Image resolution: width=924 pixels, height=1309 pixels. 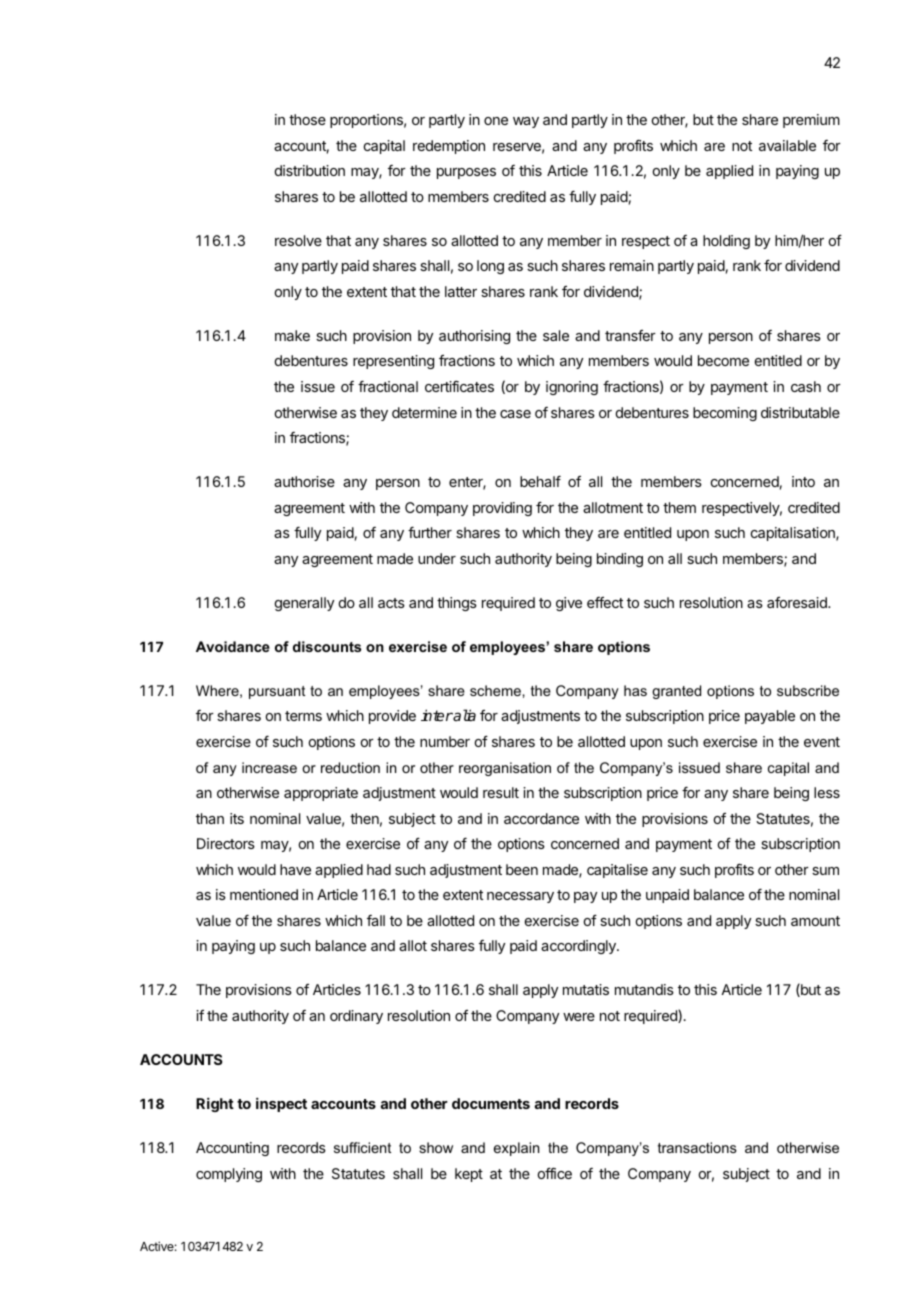 What do you see at coordinates (526, 122) in the image?
I see `way` at bounding box center [526, 122].
